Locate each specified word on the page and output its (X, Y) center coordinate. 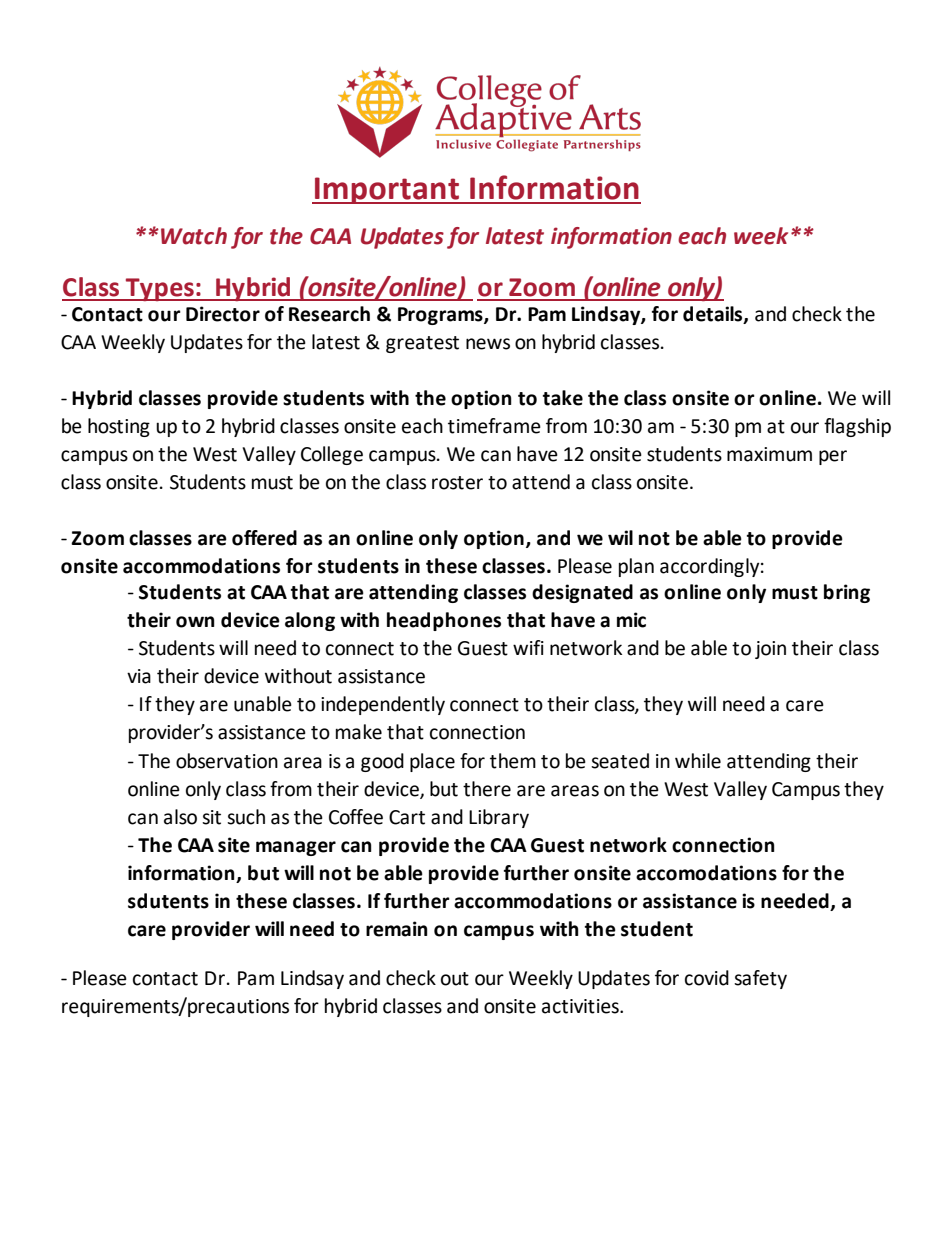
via (139, 676)
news (488, 344)
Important (387, 190)
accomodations (706, 873)
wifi (528, 647)
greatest (422, 344)
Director (223, 314)
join (770, 650)
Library (499, 818)
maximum (769, 454)
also (180, 817)
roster (457, 483)
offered (264, 538)
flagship (857, 427)
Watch (194, 236)
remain (397, 929)
